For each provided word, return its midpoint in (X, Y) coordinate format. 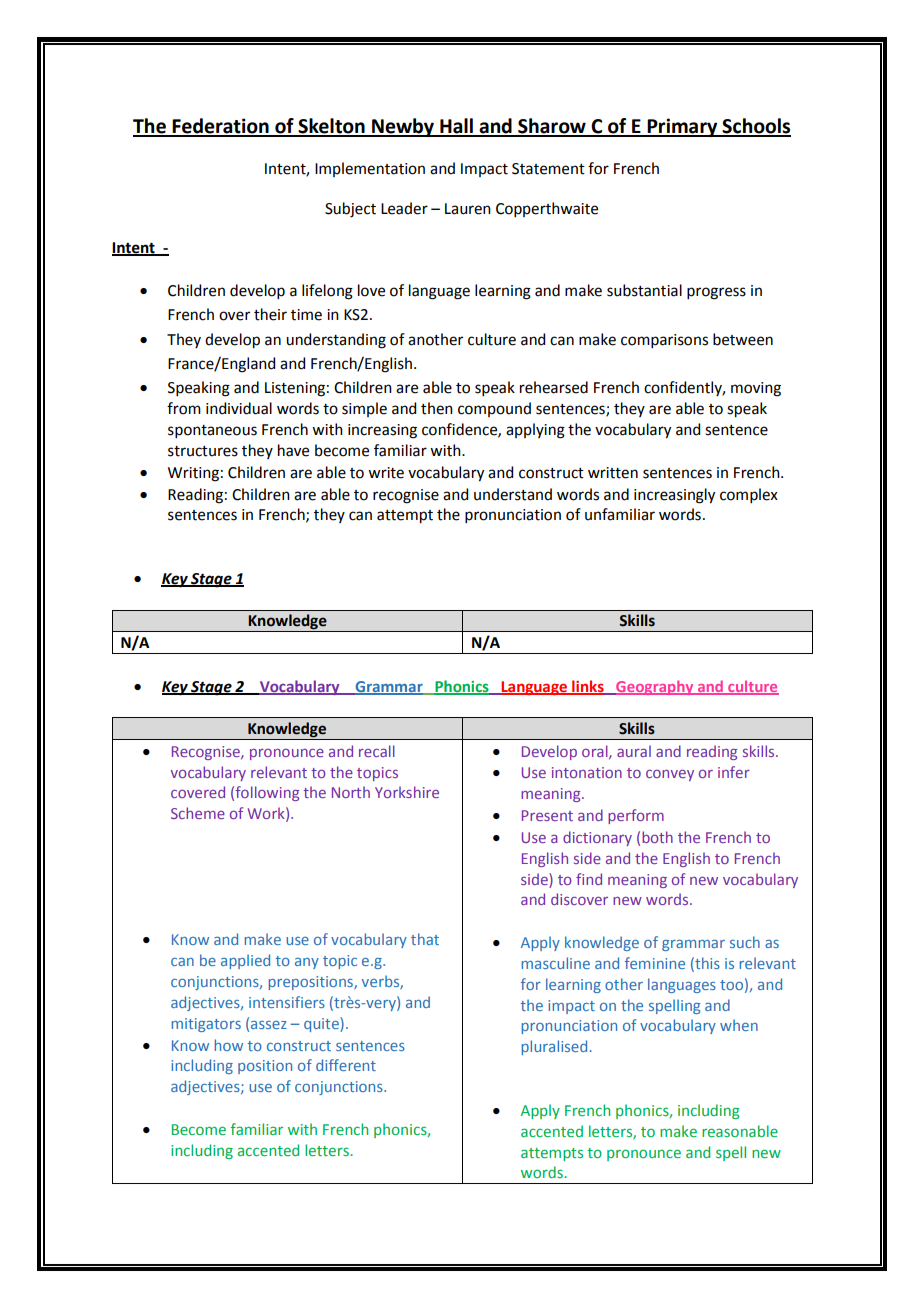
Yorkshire (407, 792)
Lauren (468, 209)
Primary (682, 127)
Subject (350, 210)
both (657, 837)
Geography (655, 687)
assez (269, 1025)
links (588, 687)
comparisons (664, 341)
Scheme (198, 813)
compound (494, 409)
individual (239, 408)
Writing (193, 474)
